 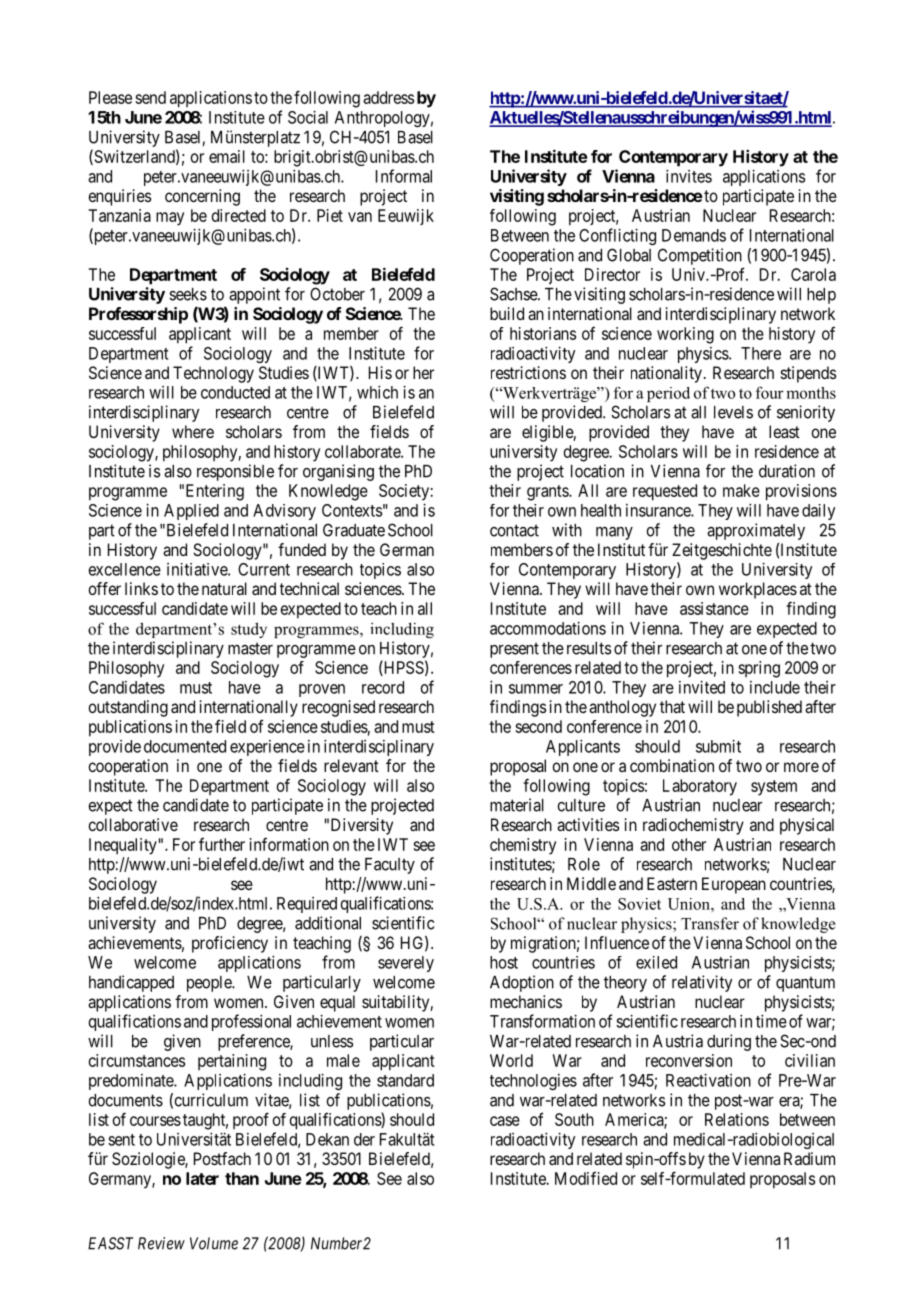 What do you see at coordinates (202, 1178) in the screenshot?
I see `later` at bounding box center [202, 1178].
